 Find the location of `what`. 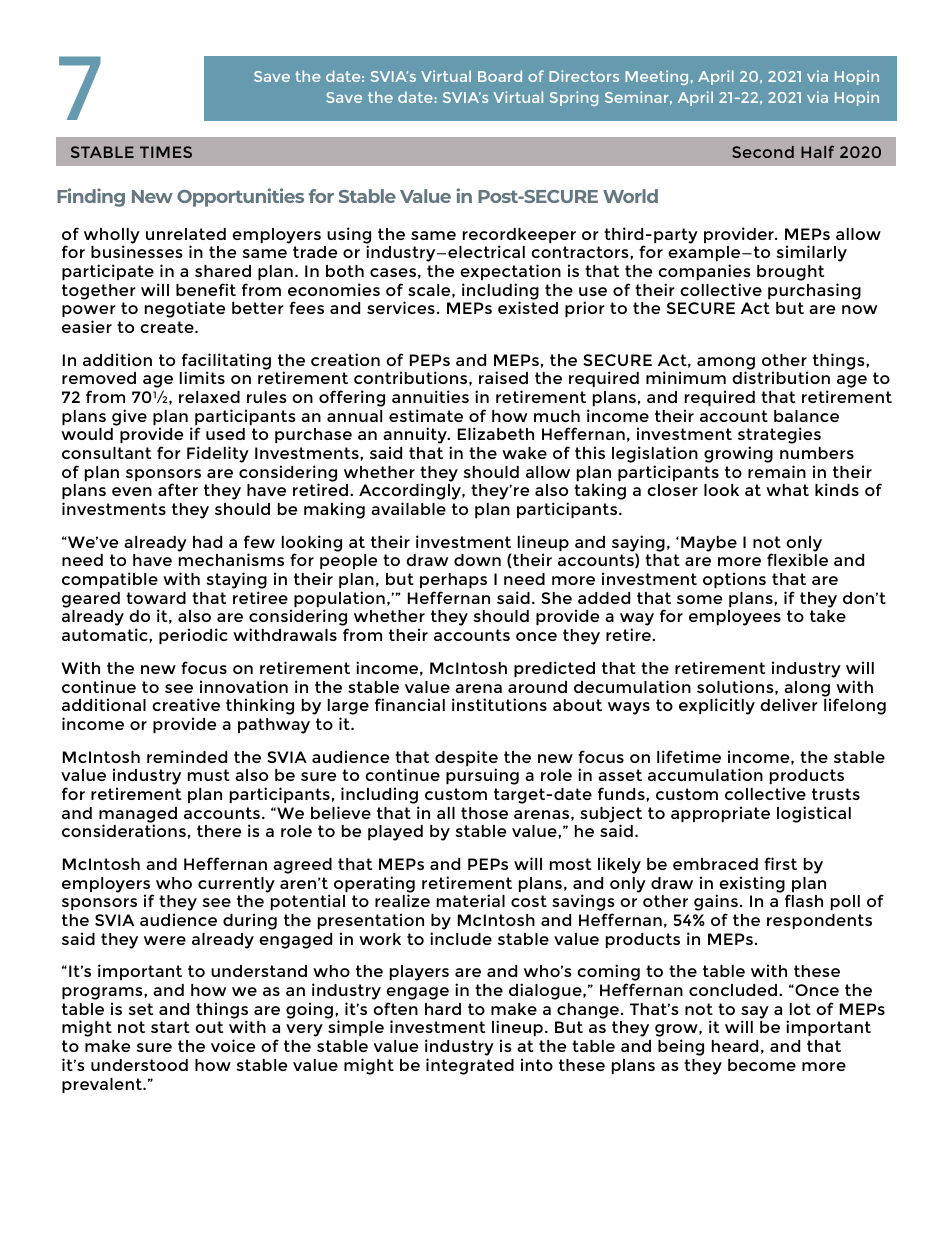

what is located at coordinates (787, 490).
